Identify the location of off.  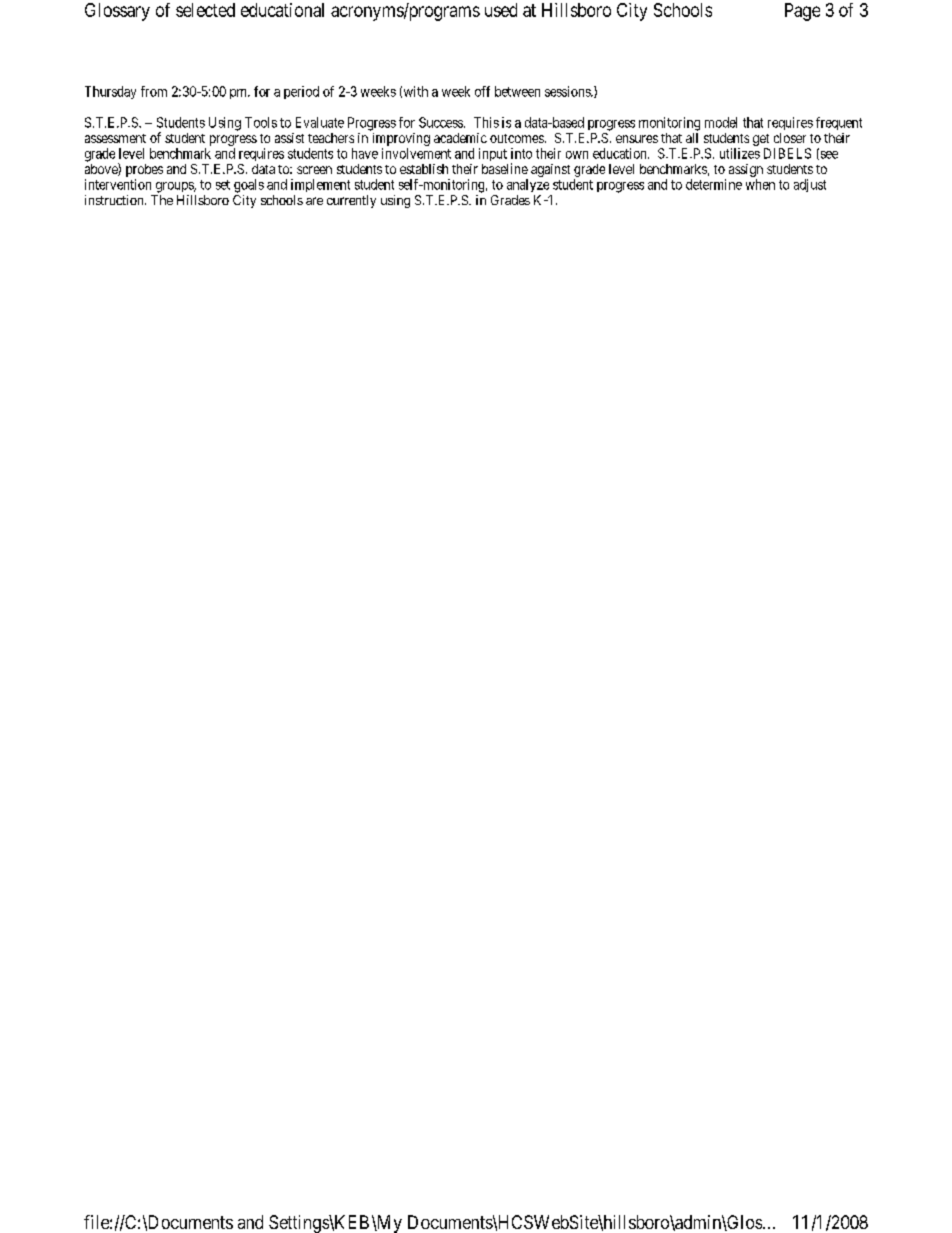
(482, 91).
